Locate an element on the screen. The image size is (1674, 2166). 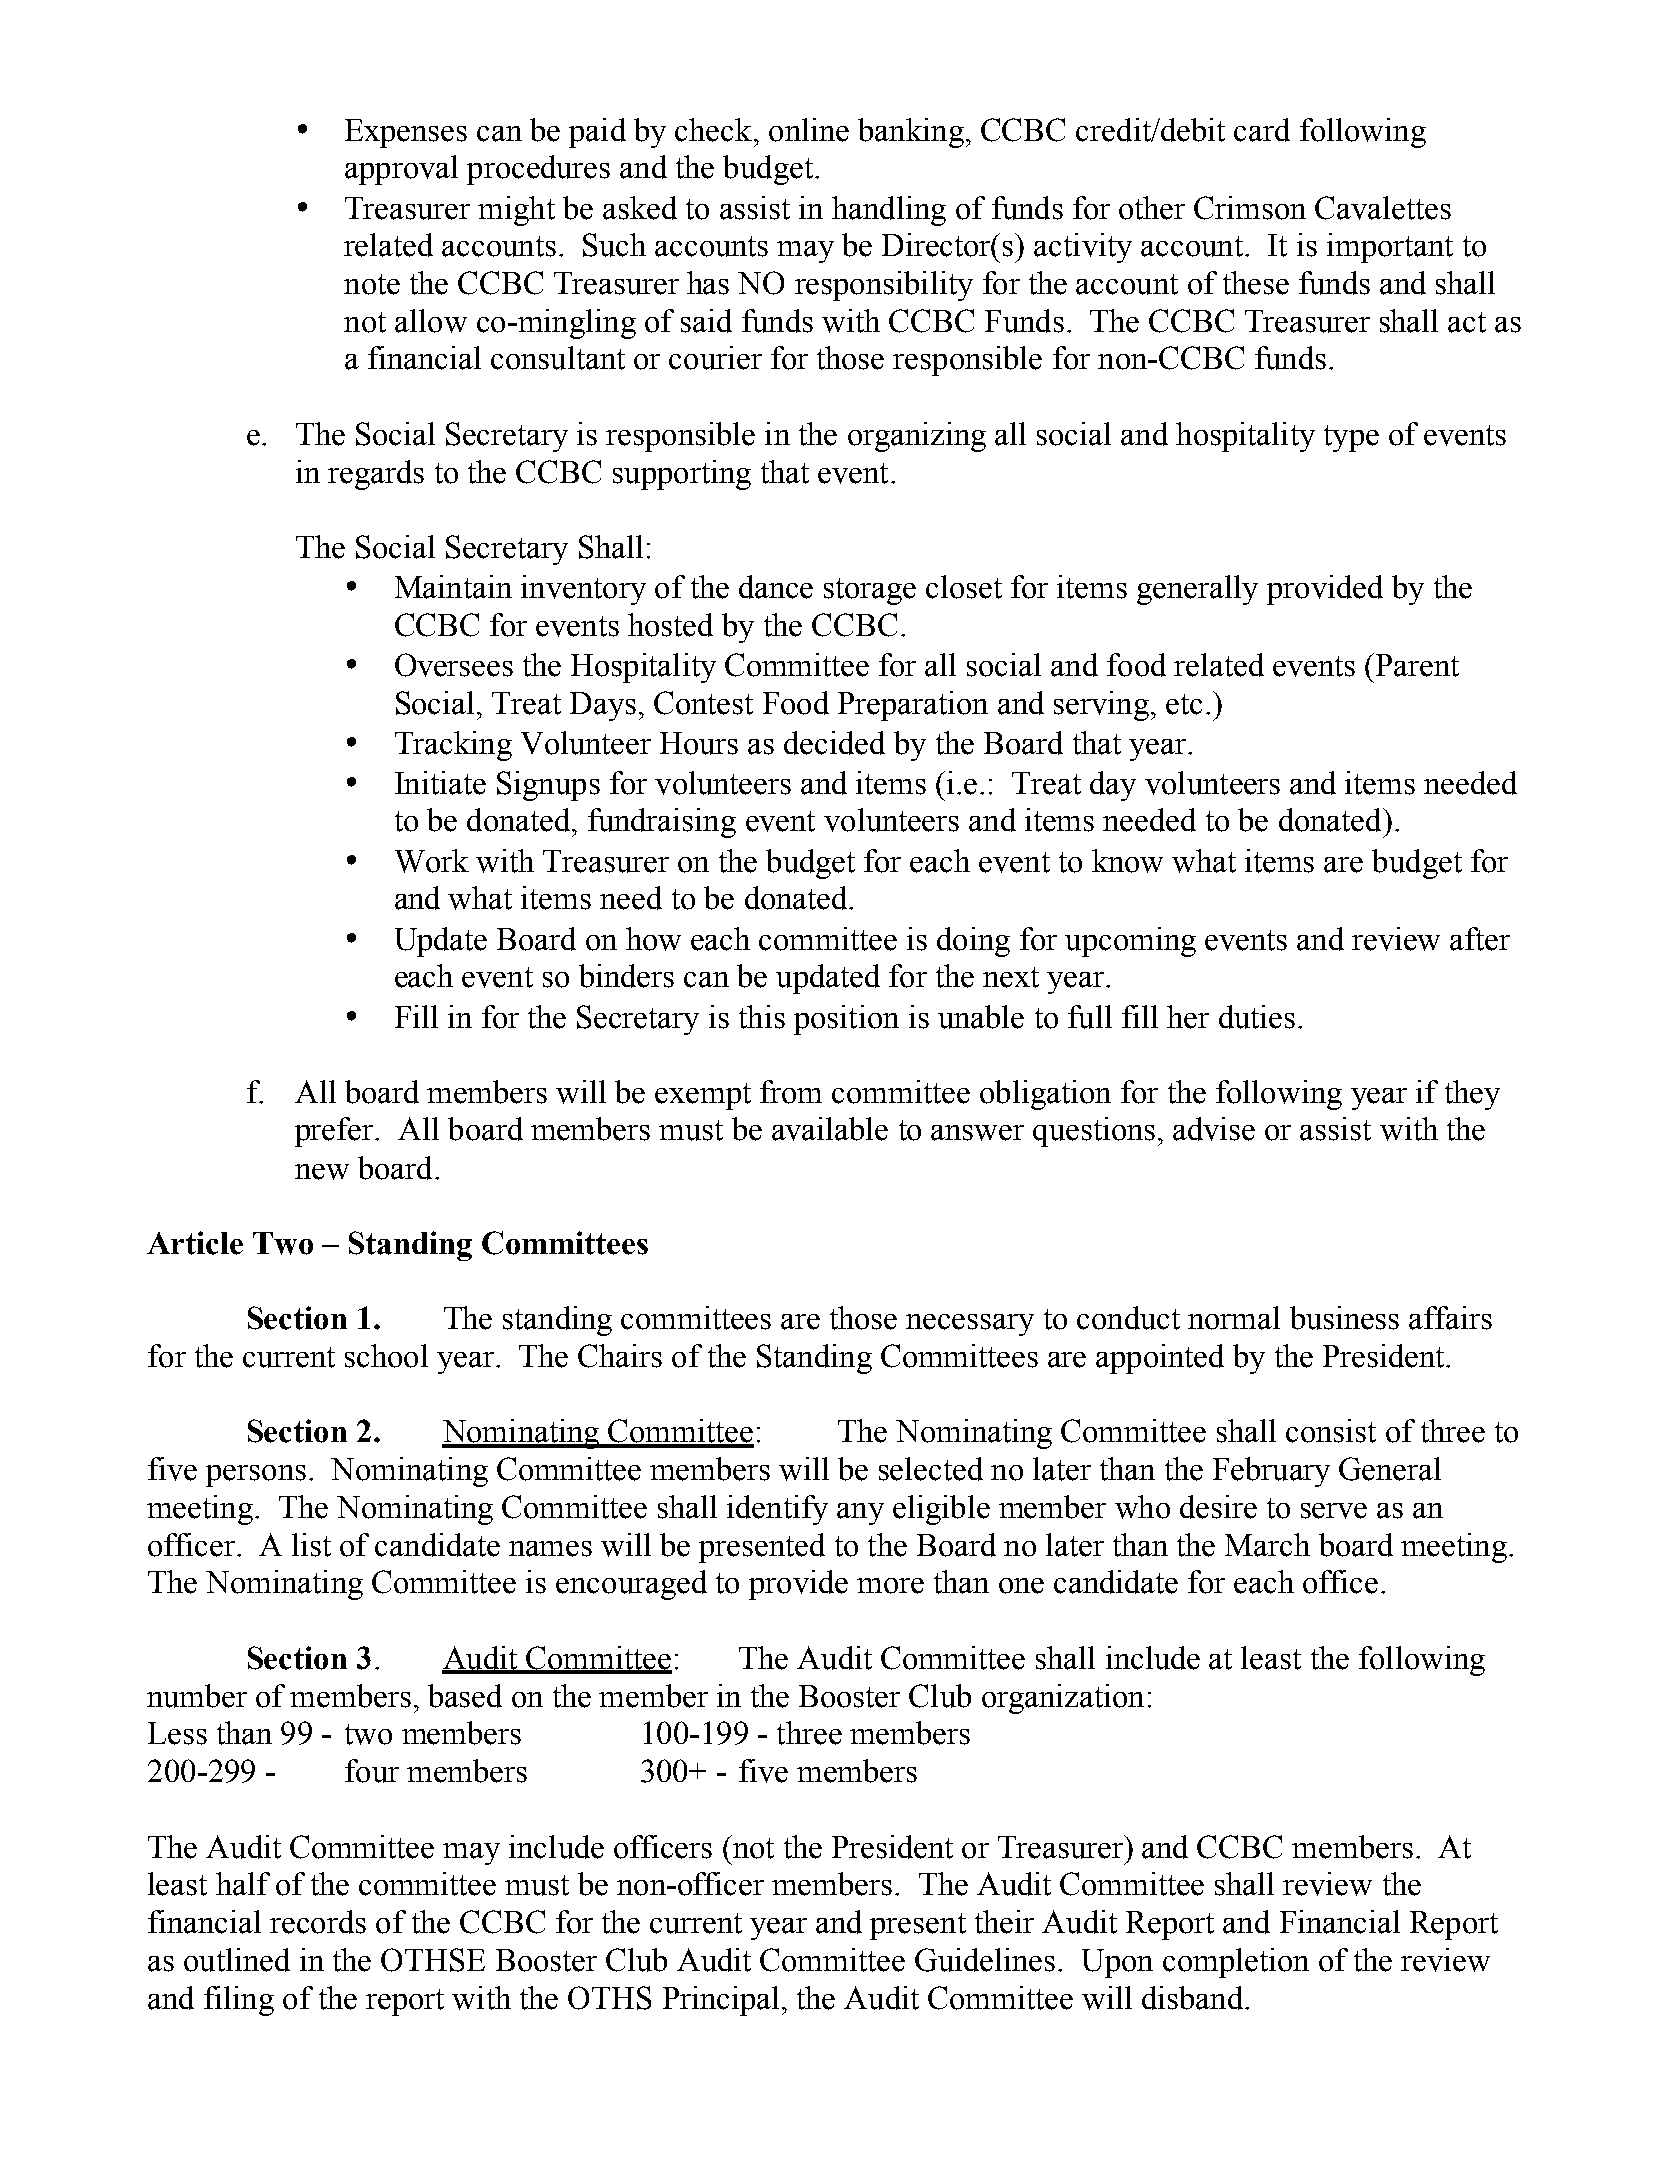
records is located at coordinates (318, 1922).
